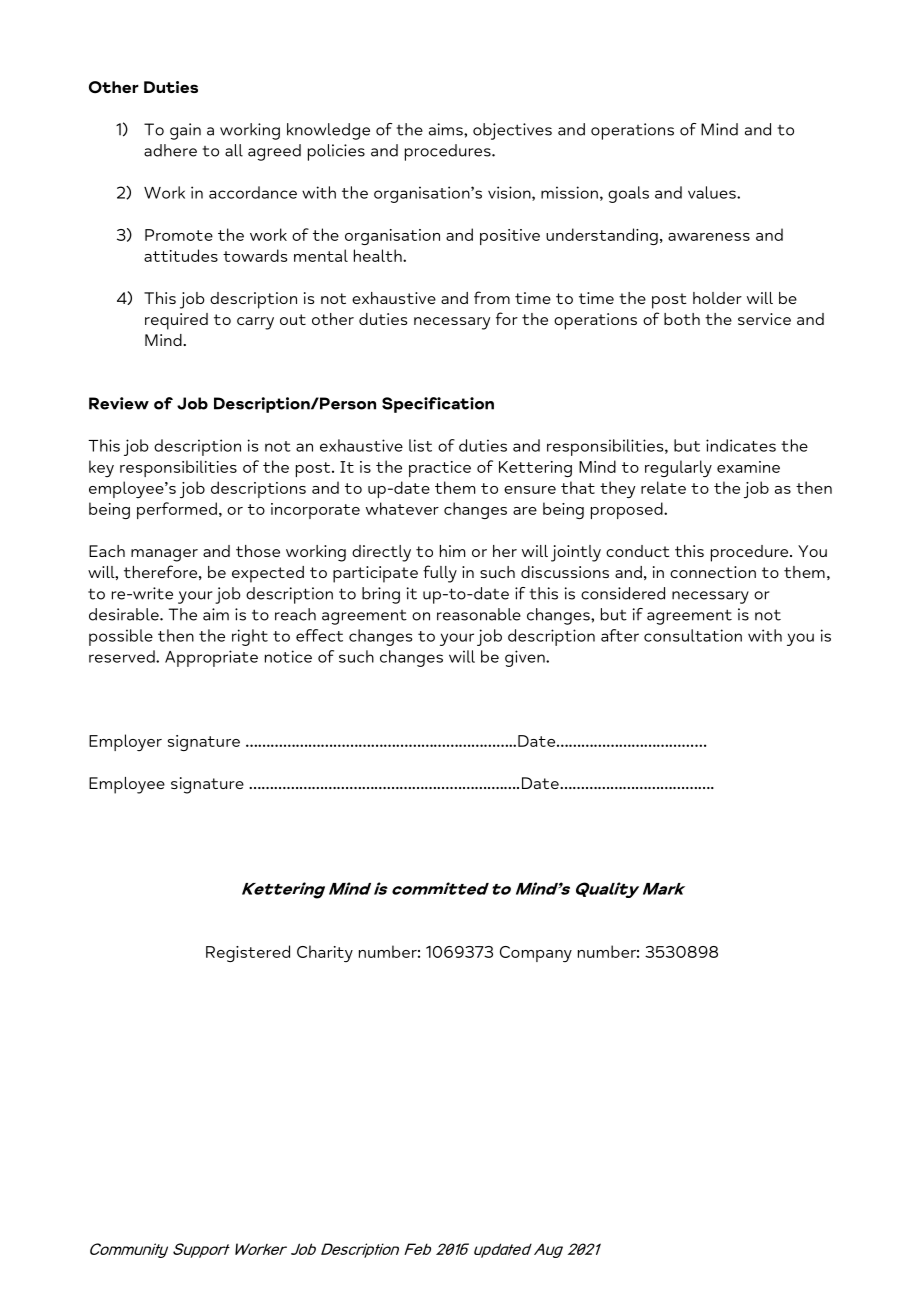  Describe the element at coordinates (452, 551) in the image. I see `him` at that location.
